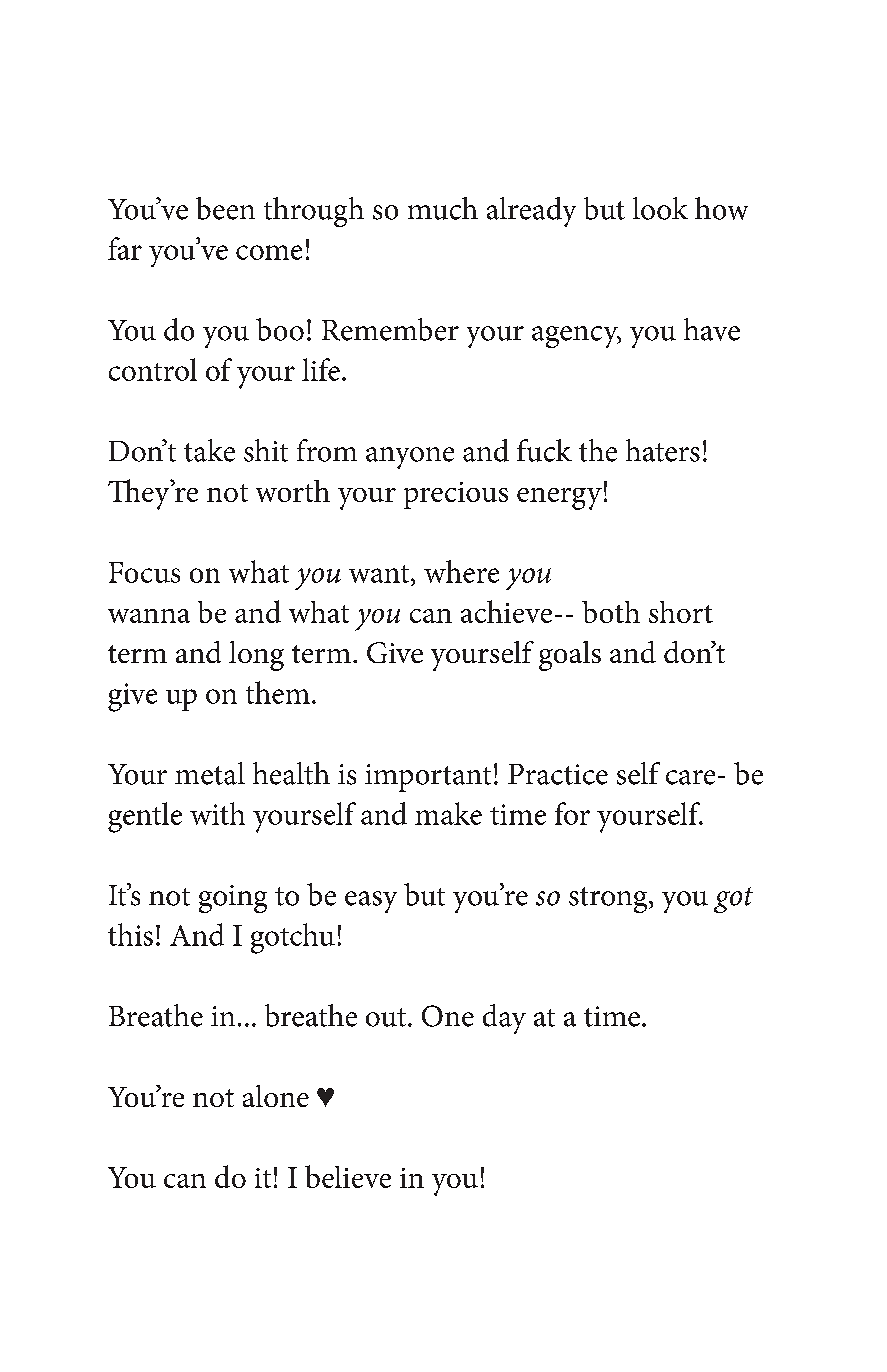  What do you see at coordinates (225, 208) in the screenshot?
I see `been` at bounding box center [225, 208].
